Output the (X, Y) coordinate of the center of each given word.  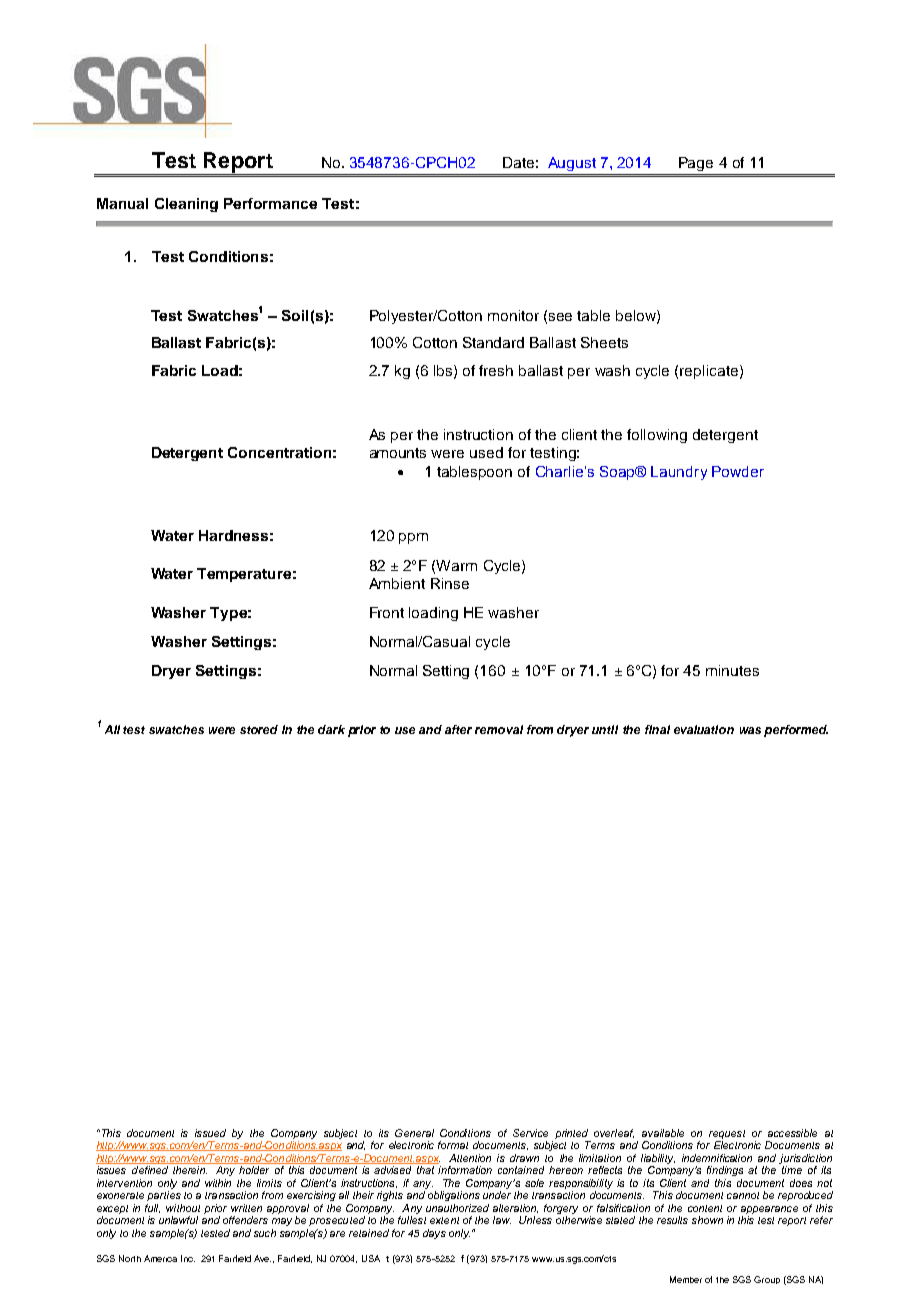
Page (696, 164)
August (572, 164)
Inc (188, 1258)
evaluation (704, 729)
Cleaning (186, 205)
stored (259, 729)
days (434, 1234)
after (458, 729)
